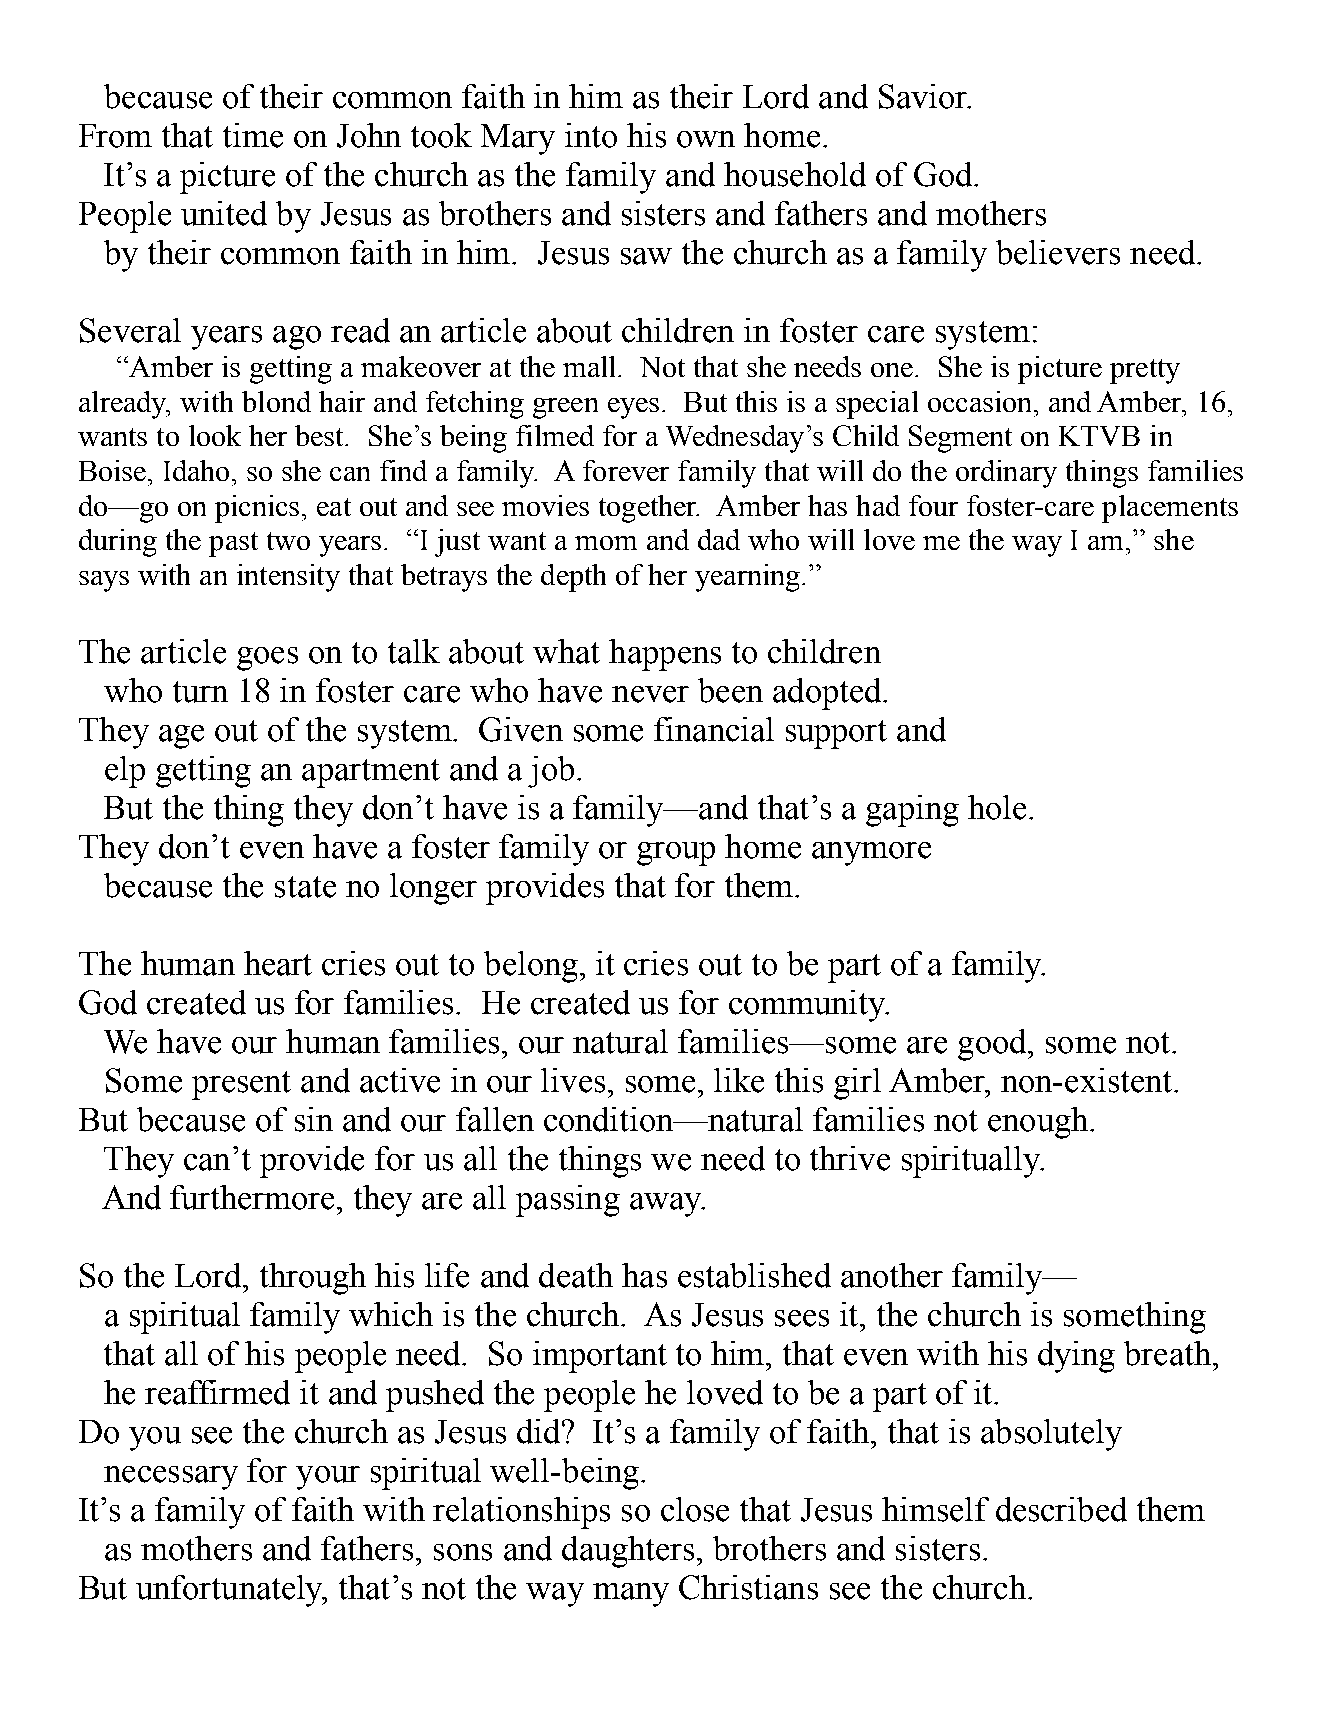  I want to click on together, so click(649, 509).
